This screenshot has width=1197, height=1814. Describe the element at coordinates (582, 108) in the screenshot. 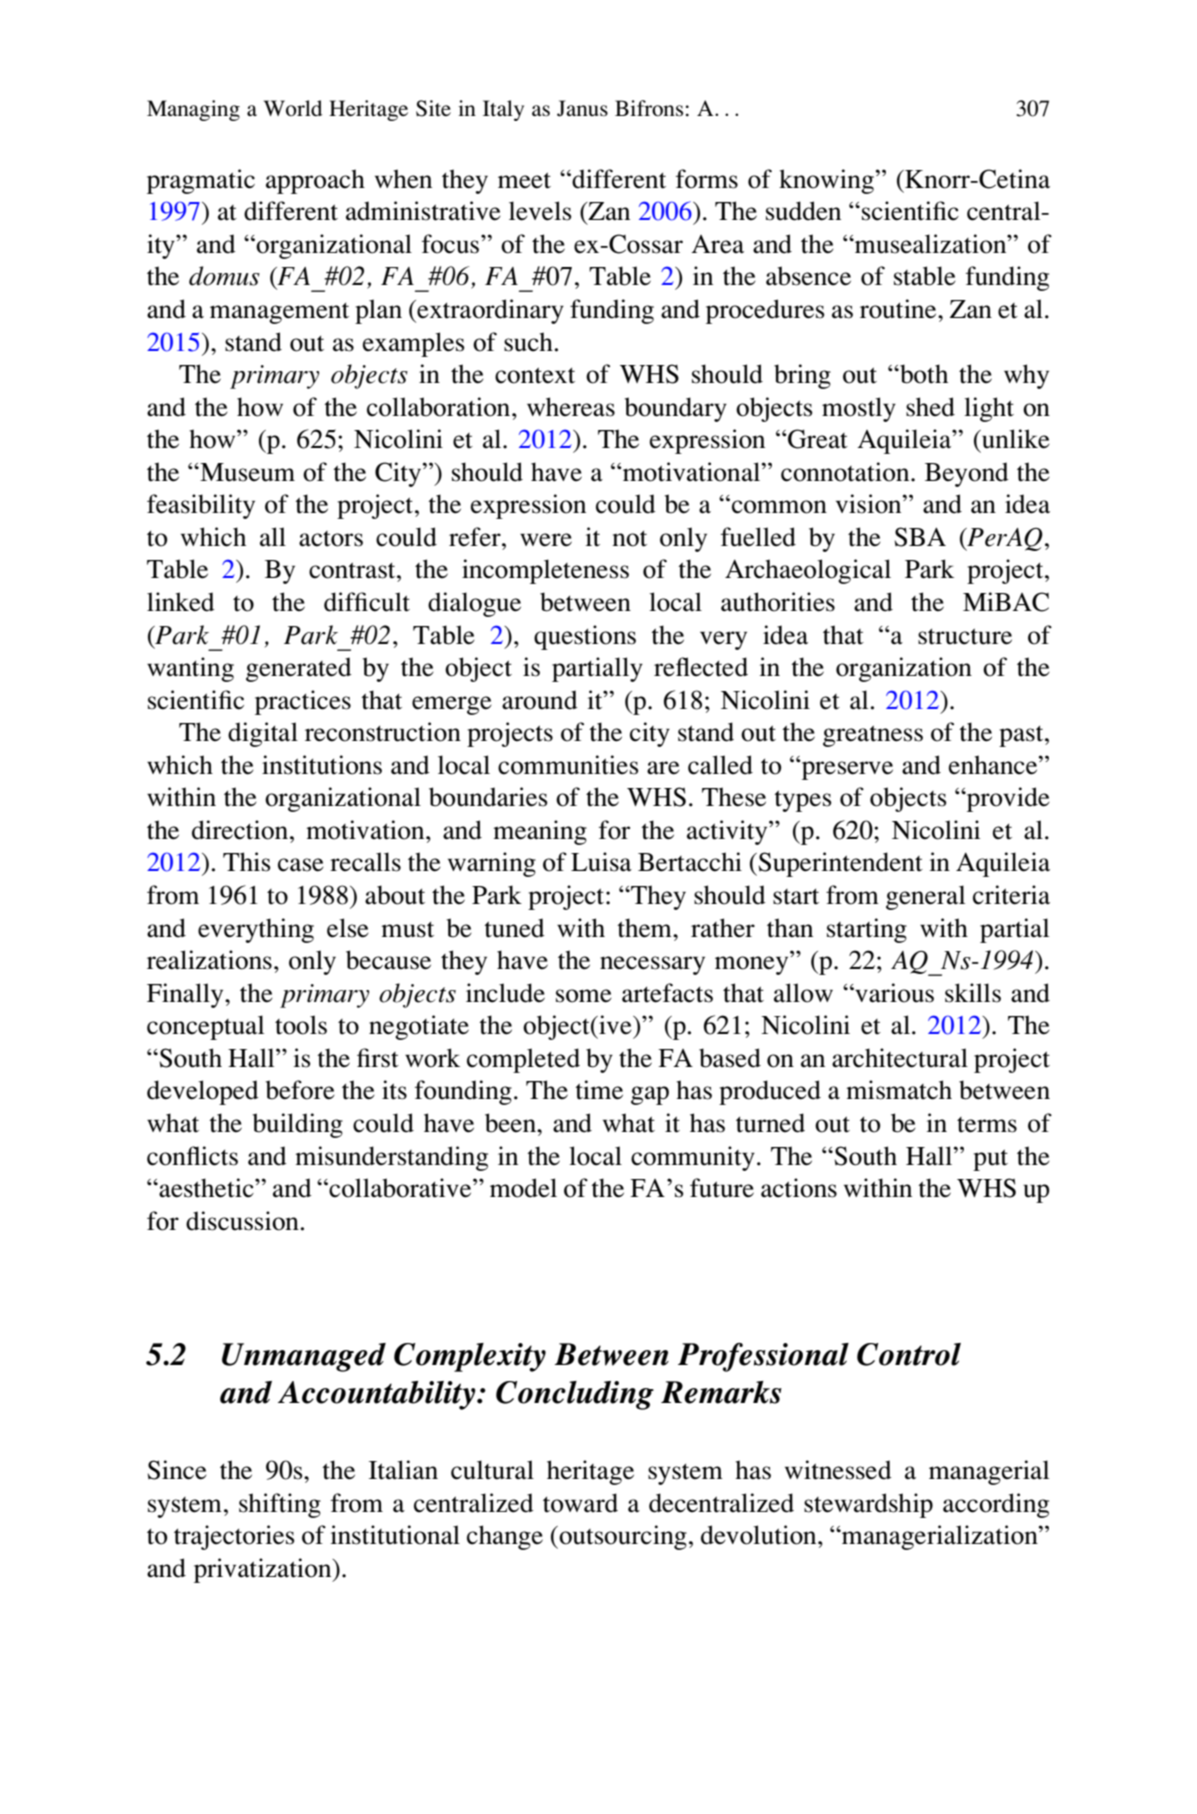

I see `Janus` at that location.
